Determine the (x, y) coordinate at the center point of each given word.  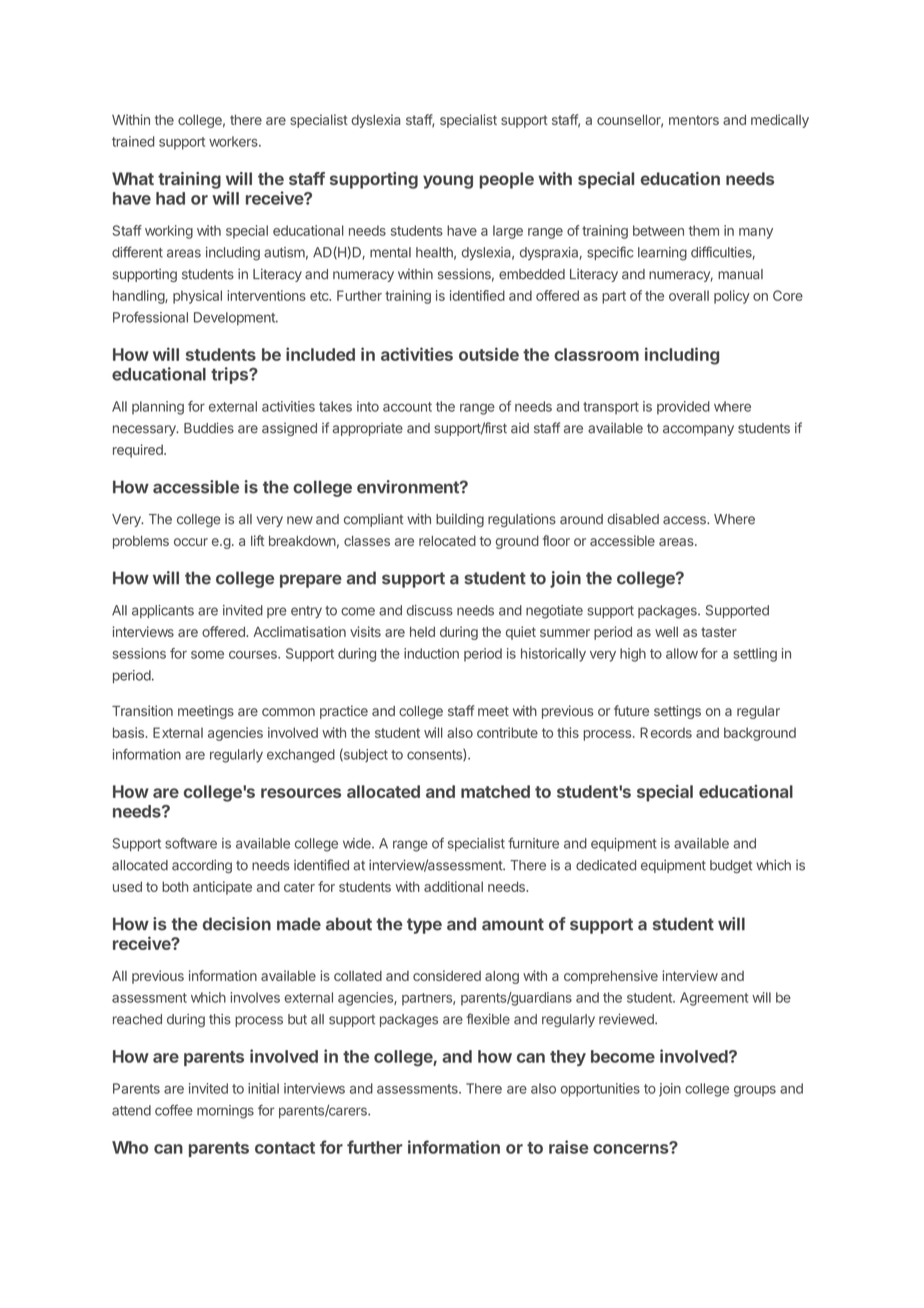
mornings (225, 1112)
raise (569, 1147)
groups (755, 1091)
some (207, 655)
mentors (694, 120)
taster (719, 632)
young (448, 182)
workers (234, 141)
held (422, 632)
